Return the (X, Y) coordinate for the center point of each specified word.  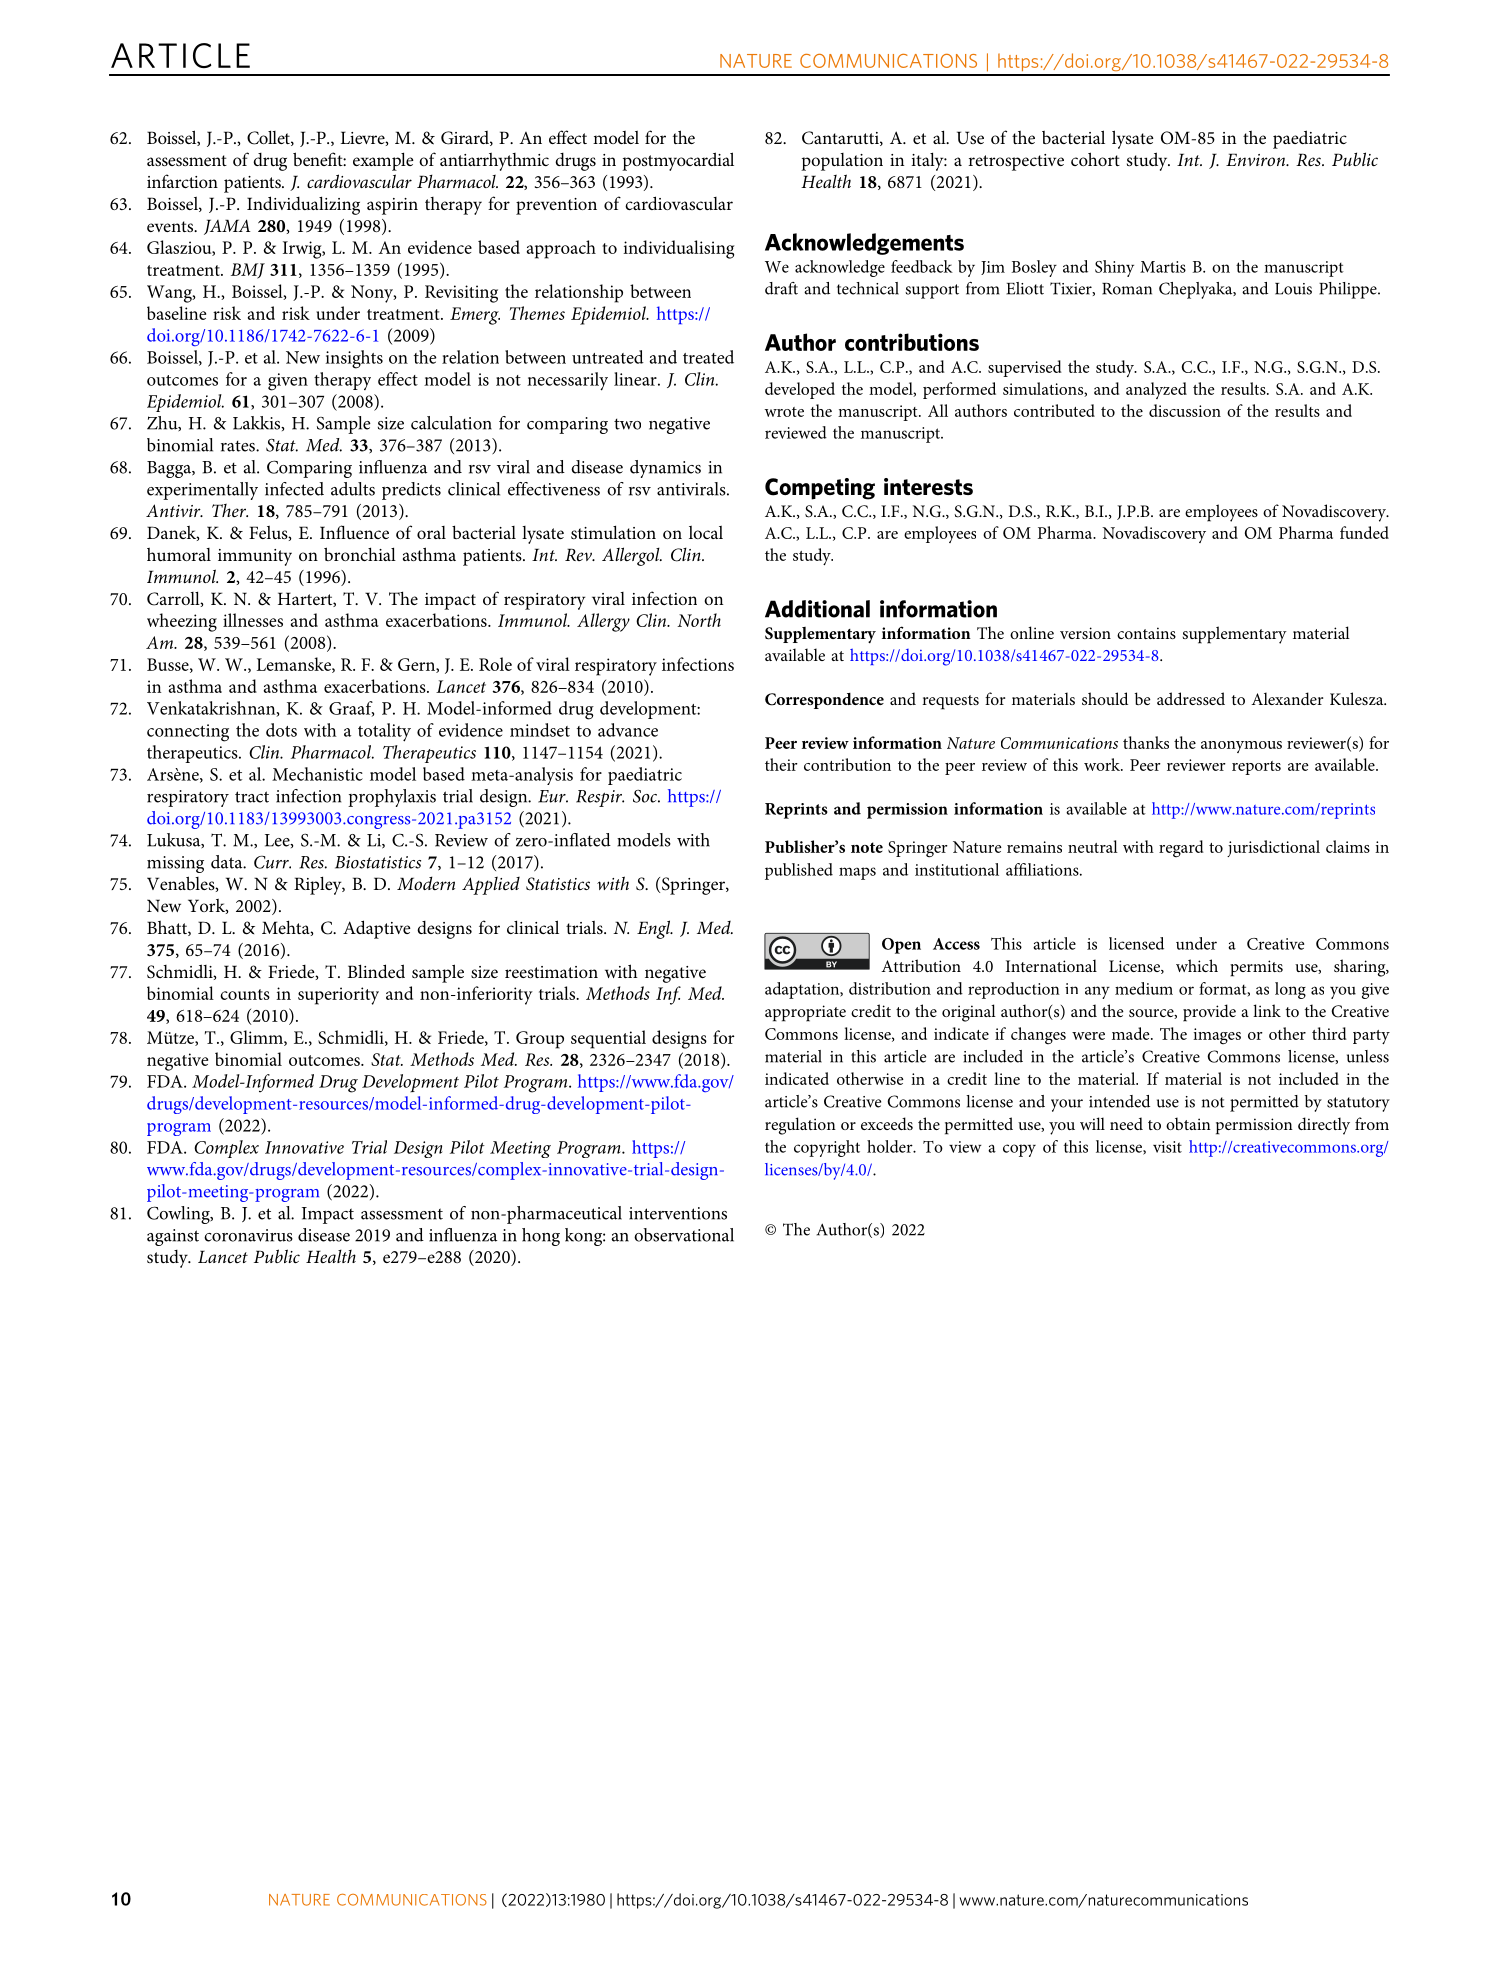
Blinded (376, 971)
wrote (784, 412)
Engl (655, 929)
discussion (1185, 410)
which (1197, 965)
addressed (1191, 698)
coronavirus (248, 1235)
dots (281, 730)
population (842, 162)
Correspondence (824, 701)
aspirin (392, 206)
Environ (1256, 159)
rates (239, 446)
